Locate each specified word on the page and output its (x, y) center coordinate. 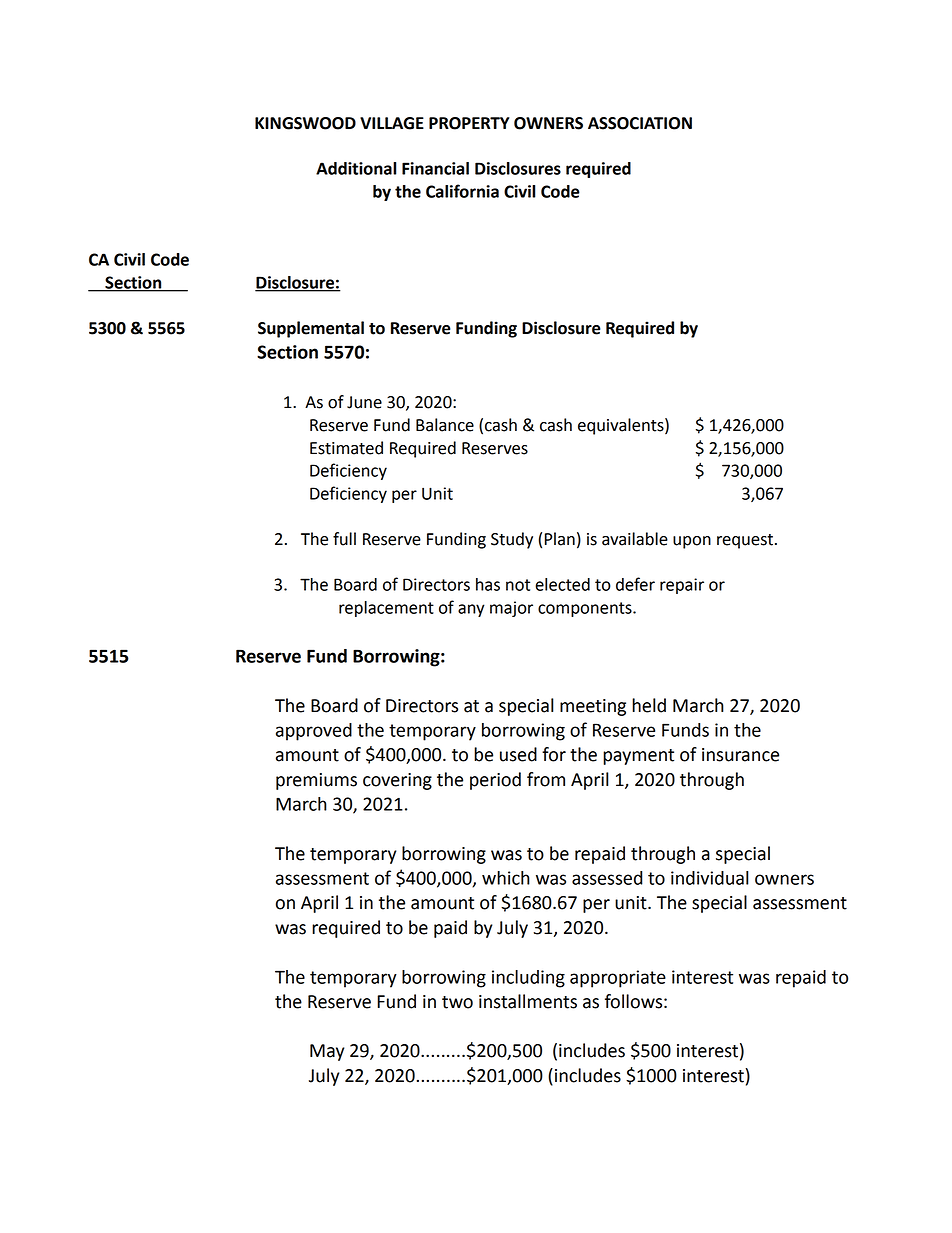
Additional (356, 168)
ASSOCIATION (640, 123)
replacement (386, 609)
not (518, 585)
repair (682, 586)
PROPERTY (469, 123)
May (327, 1052)
